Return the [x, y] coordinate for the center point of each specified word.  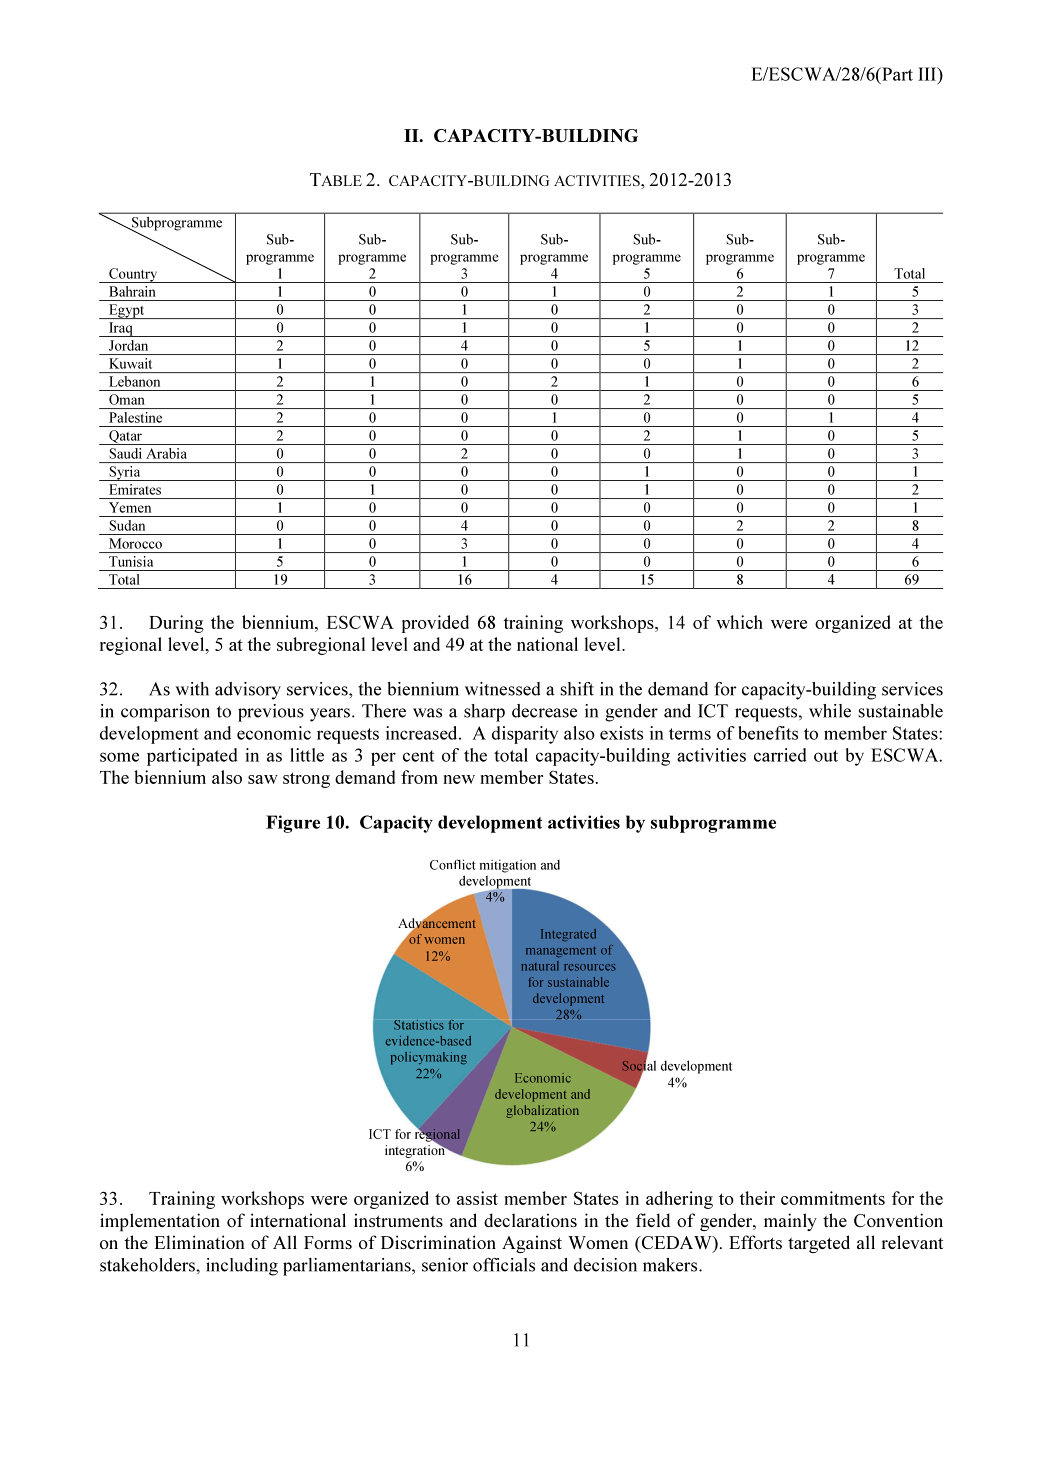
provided [435, 624]
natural [540, 966]
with [192, 689]
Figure [293, 824]
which [739, 622]
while [830, 711]
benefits [768, 733]
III [928, 75]
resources [590, 967]
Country [133, 275]
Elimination [199, 1242]
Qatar [125, 437]
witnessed [502, 689]
